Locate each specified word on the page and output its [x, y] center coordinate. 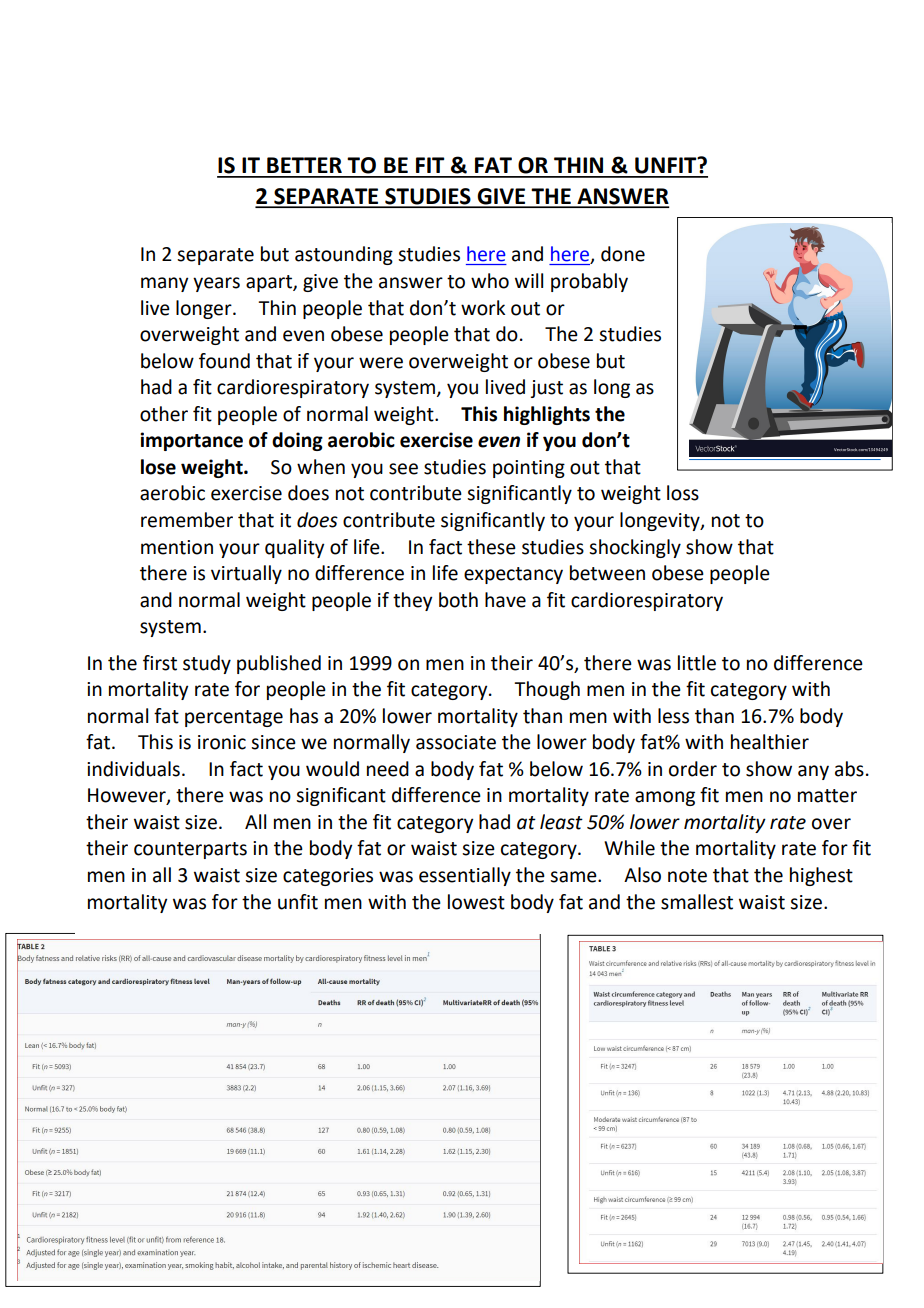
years [216, 284]
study [207, 664]
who [490, 281]
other [164, 414]
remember [187, 520]
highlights [547, 415]
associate [456, 742]
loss [683, 493]
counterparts [190, 850]
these [491, 547]
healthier [770, 742]
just [546, 389]
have [505, 600]
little [697, 663]
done [623, 254]
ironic [222, 742]
